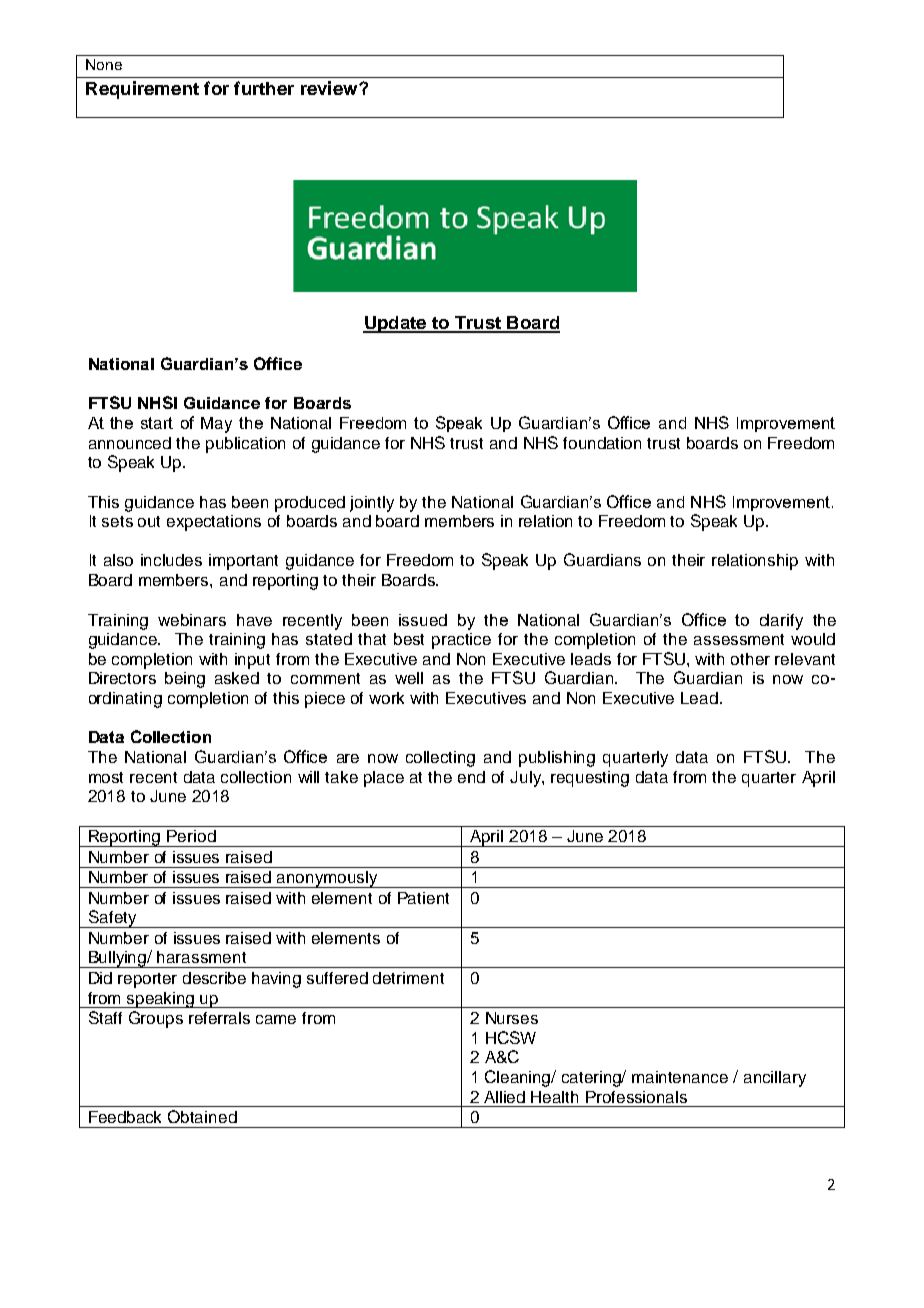 This screenshot has width=924, height=1308. I want to click on Requirement, so click(142, 90).
